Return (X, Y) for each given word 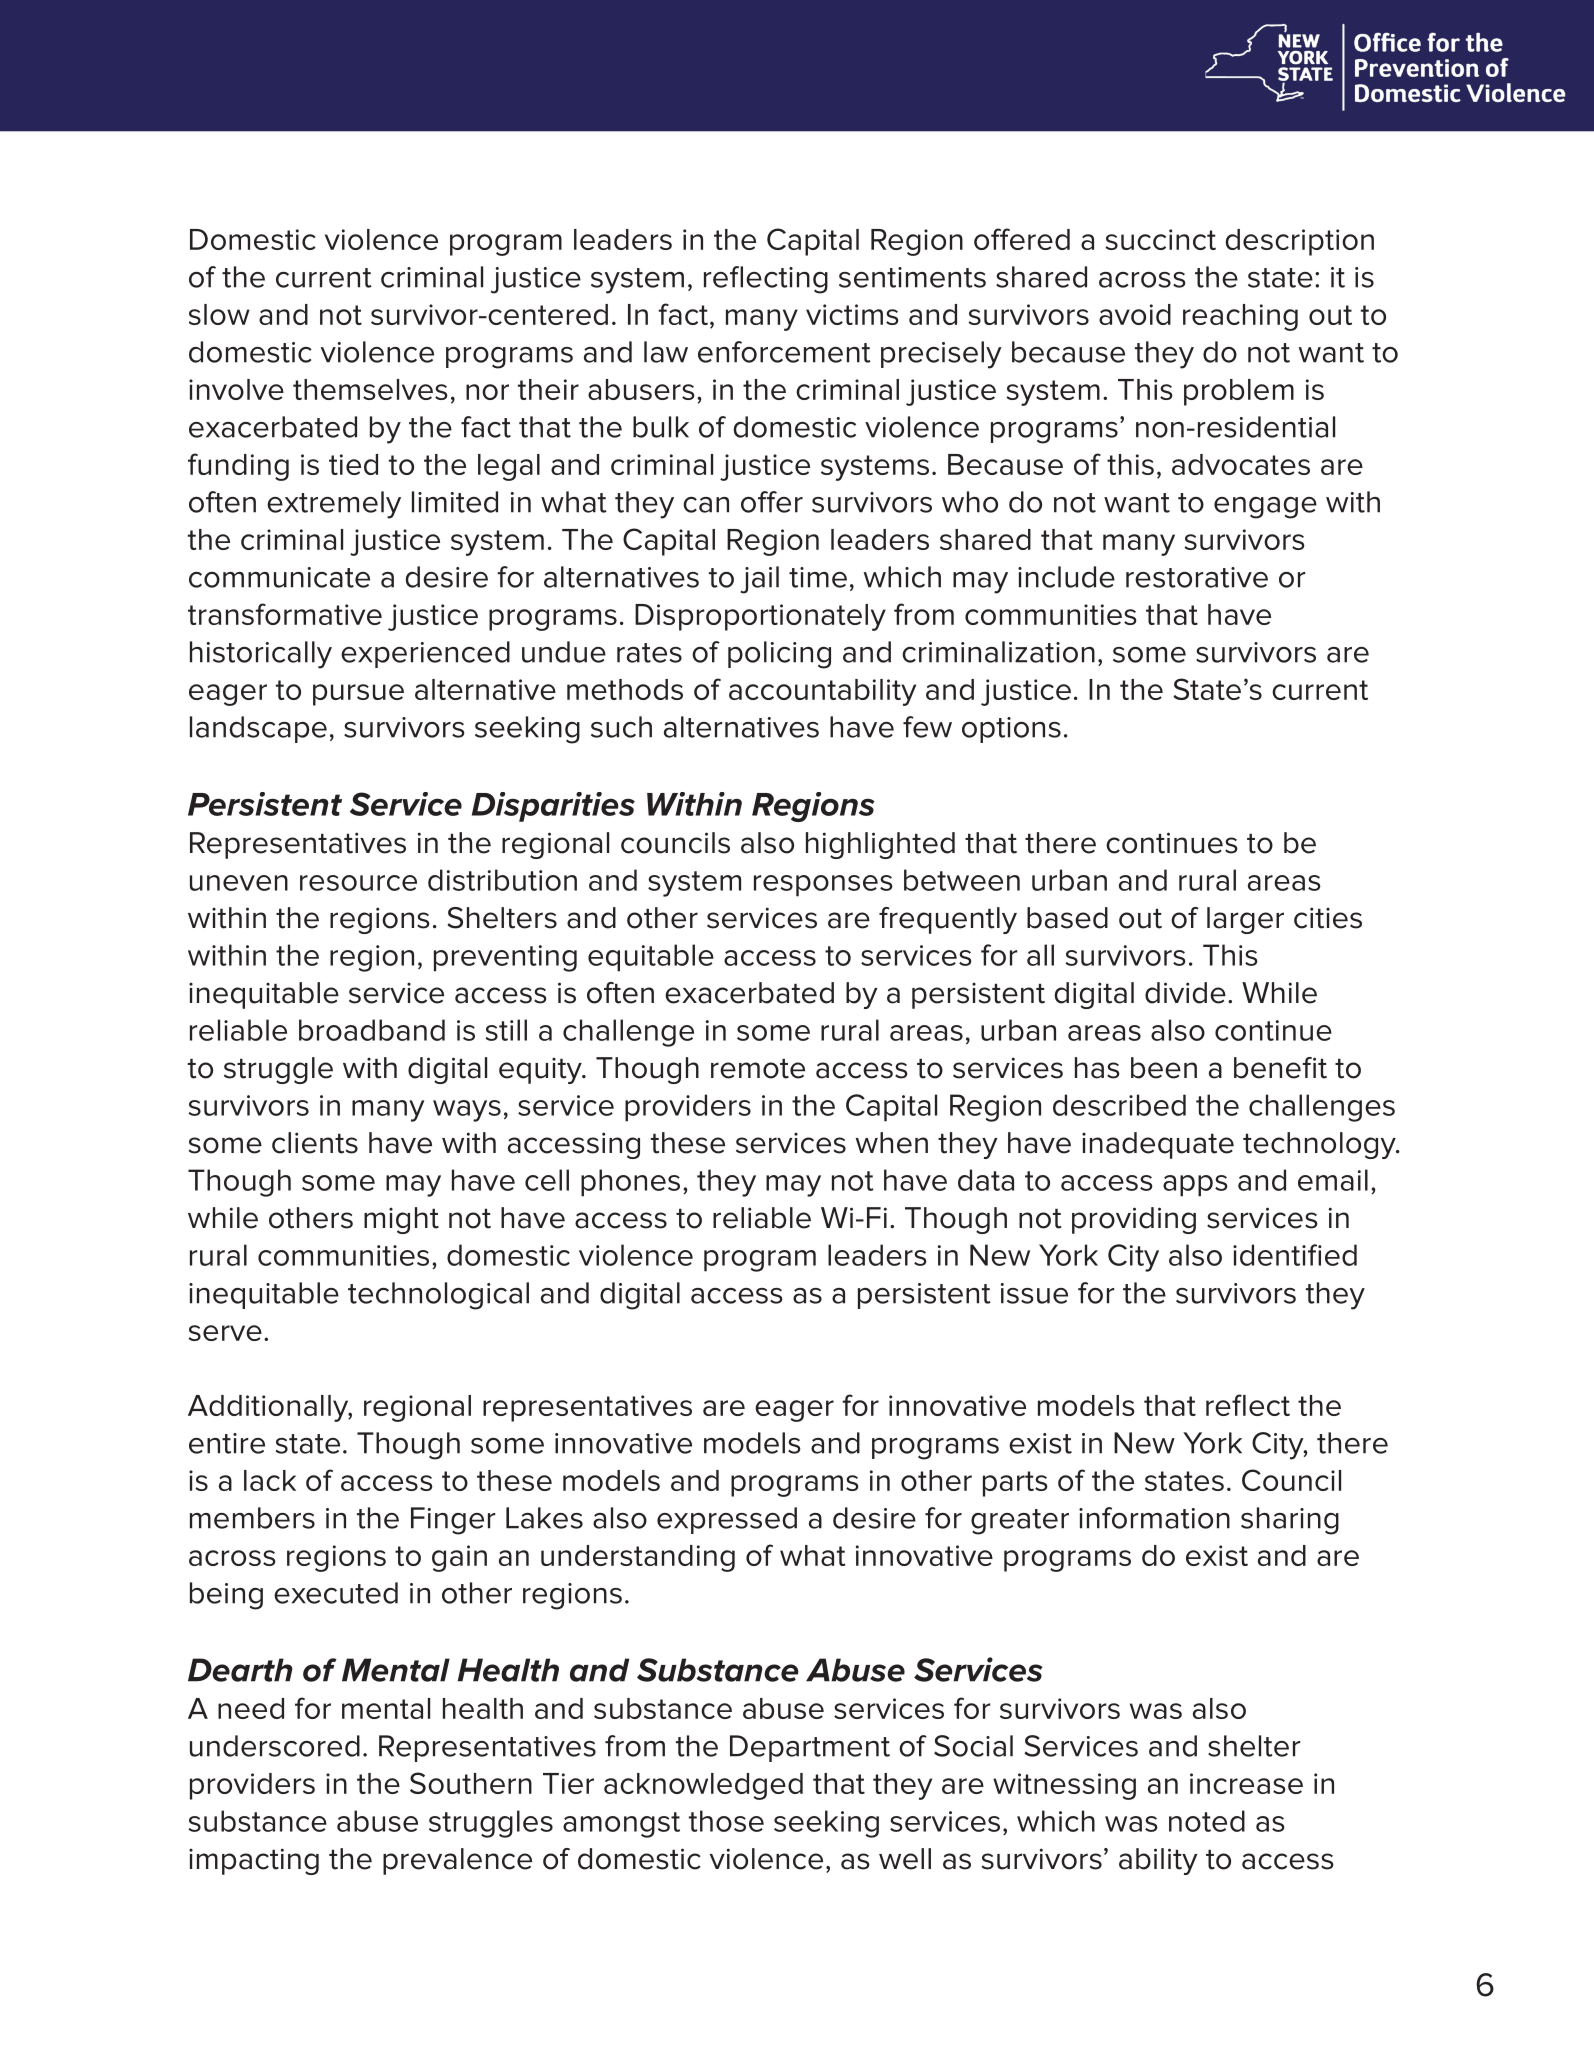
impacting (254, 1861)
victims (852, 314)
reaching (1240, 317)
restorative (1197, 577)
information (1154, 1518)
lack (270, 1480)
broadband (372, 1030)
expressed (727, 1520)
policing (779, 655)
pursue (358, 695)
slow (219, 314)
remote (758, 1069)
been (1164, 1068)
